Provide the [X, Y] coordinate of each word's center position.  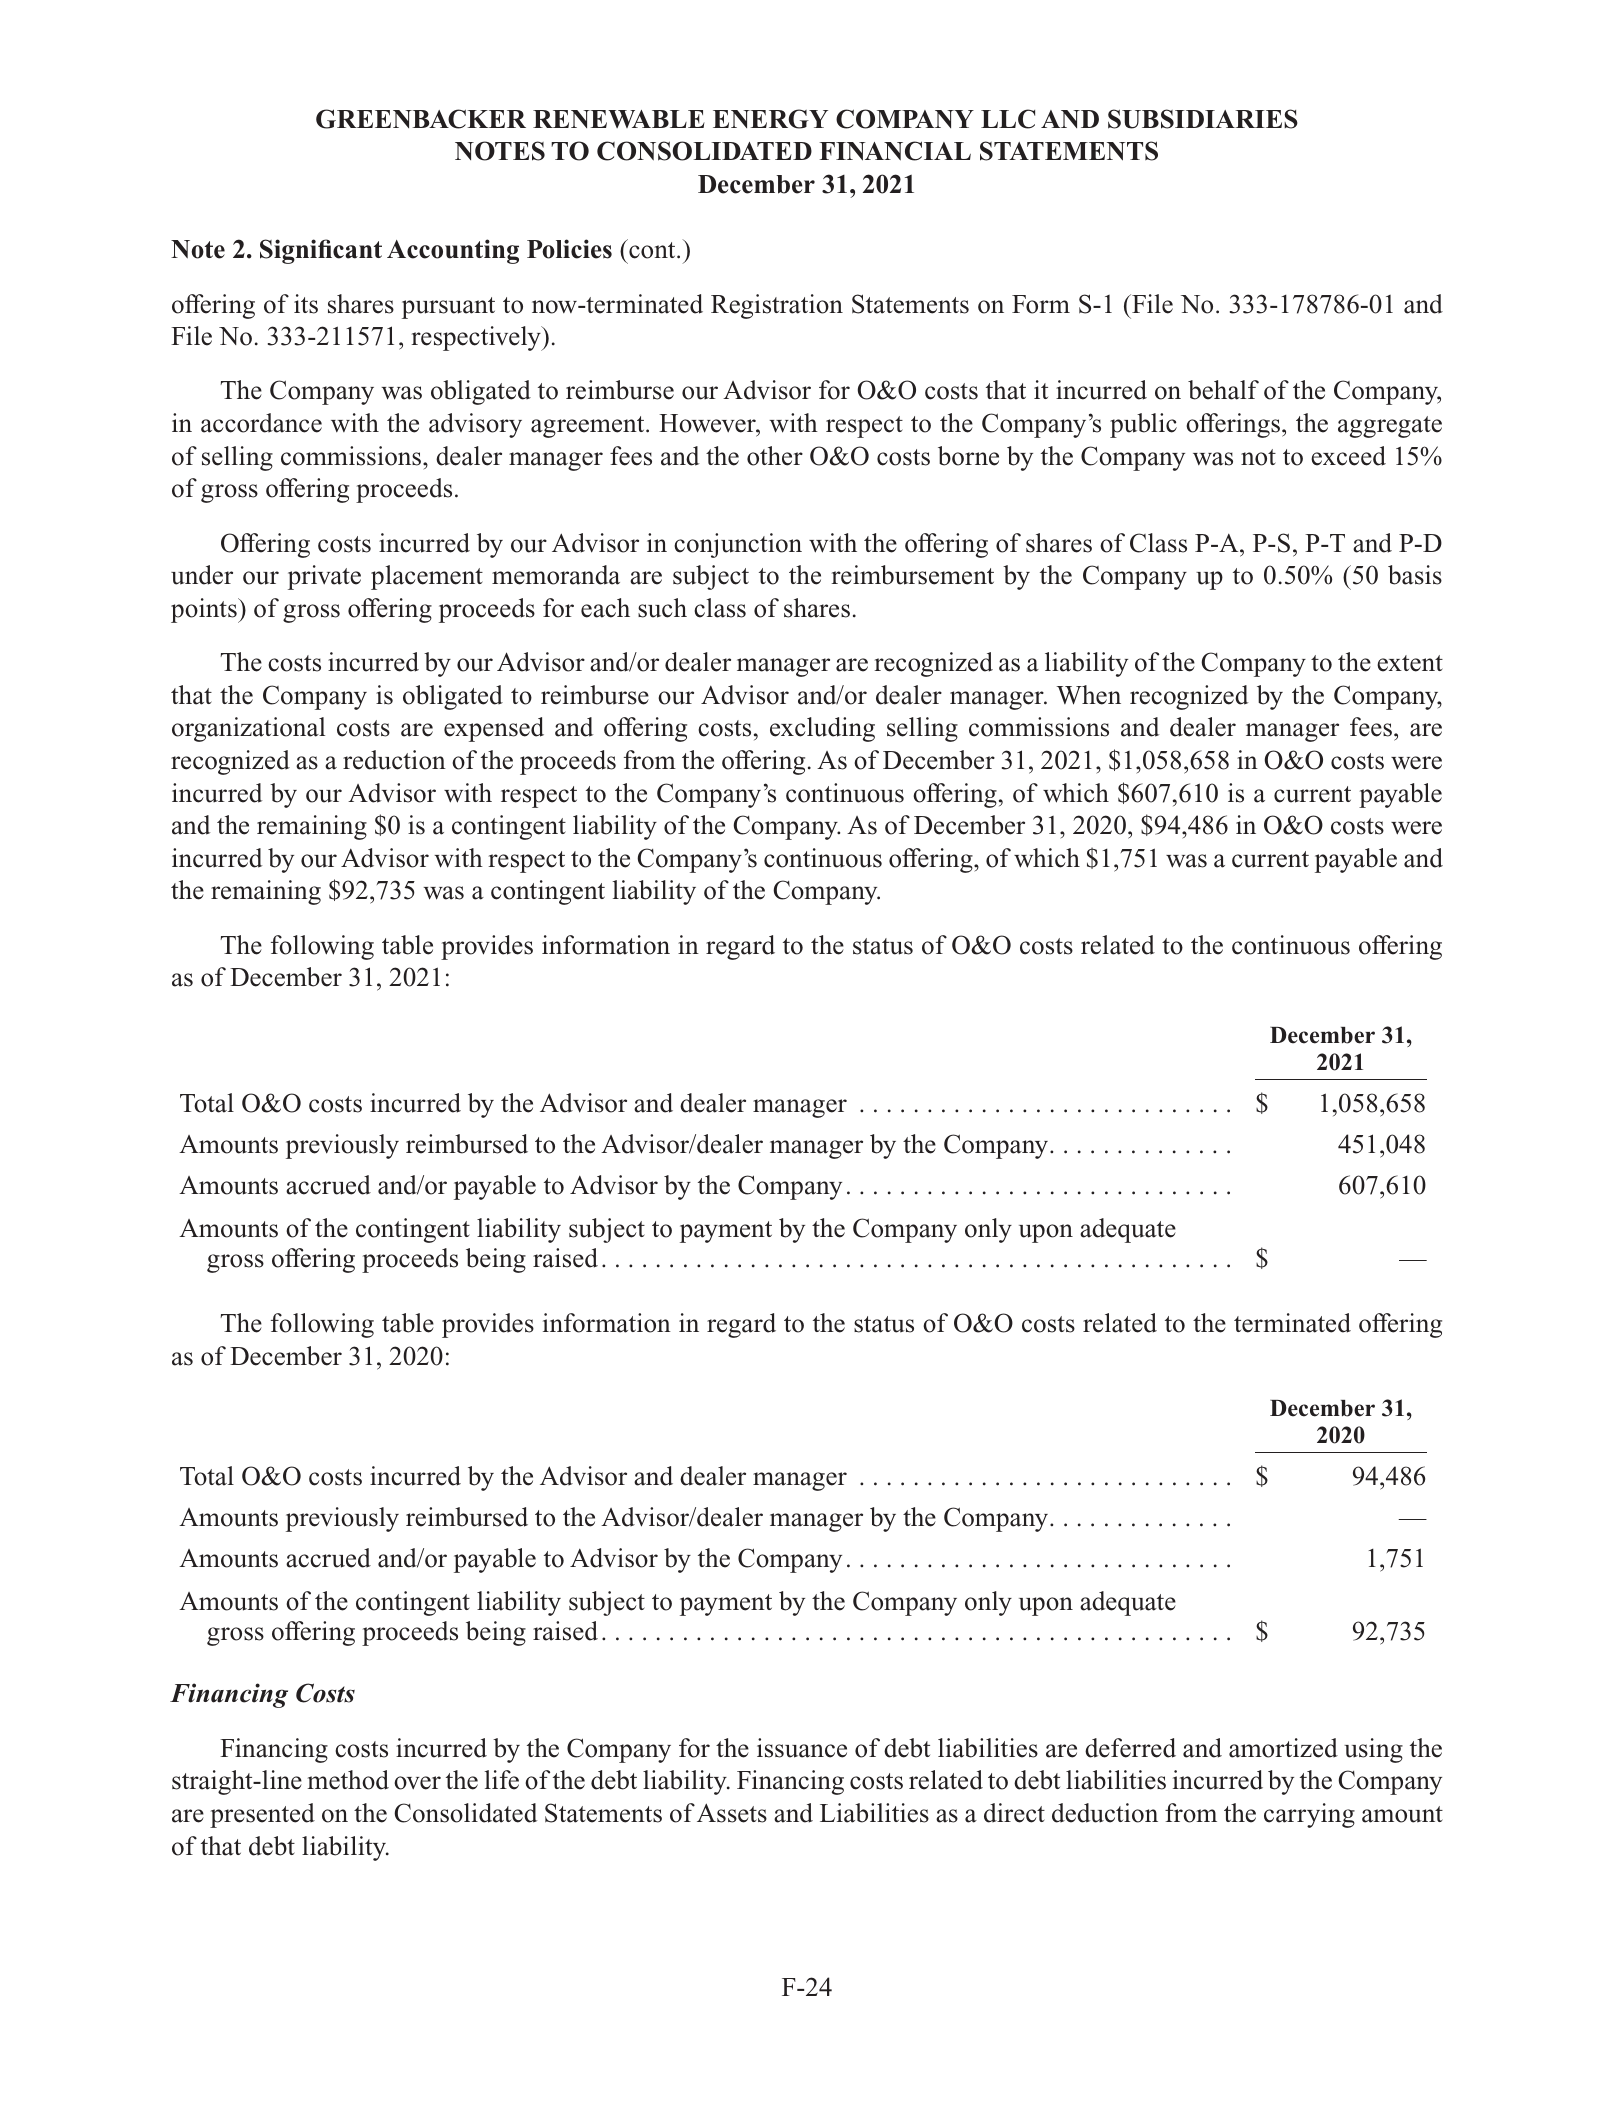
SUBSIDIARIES [1203, 119]
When [1089, 695]
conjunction [738, 545]
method [348, 1780]
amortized [1283, 1748]
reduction [394, 760]
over [417, 1783]
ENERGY [770, 119]
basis [1415, 575]
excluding [822, 729]
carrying [1309, 1815]
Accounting [453, 251]
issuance [802, 1748]
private [324, 577]
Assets [732, 1813]
